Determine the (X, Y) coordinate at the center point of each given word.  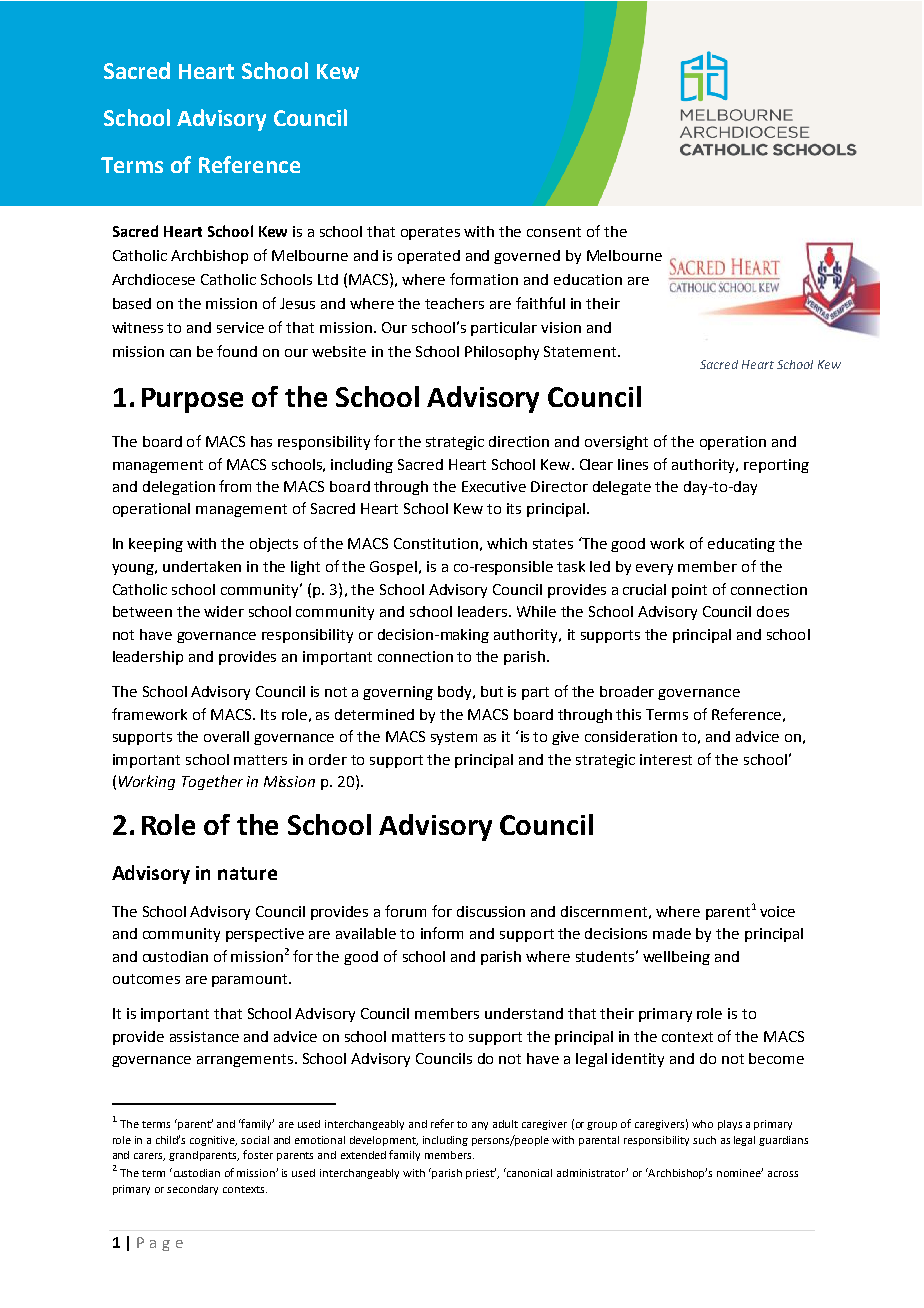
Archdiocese (153, 279)
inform (442, 933)
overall (226, 736)
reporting (776, 466)
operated (429, 257)
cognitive (213, 1141)
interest (666, 759)
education (588, 279)
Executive (494, 486)
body (456, 693)
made (672, 933)
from (235, 486)
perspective (265, 935)
